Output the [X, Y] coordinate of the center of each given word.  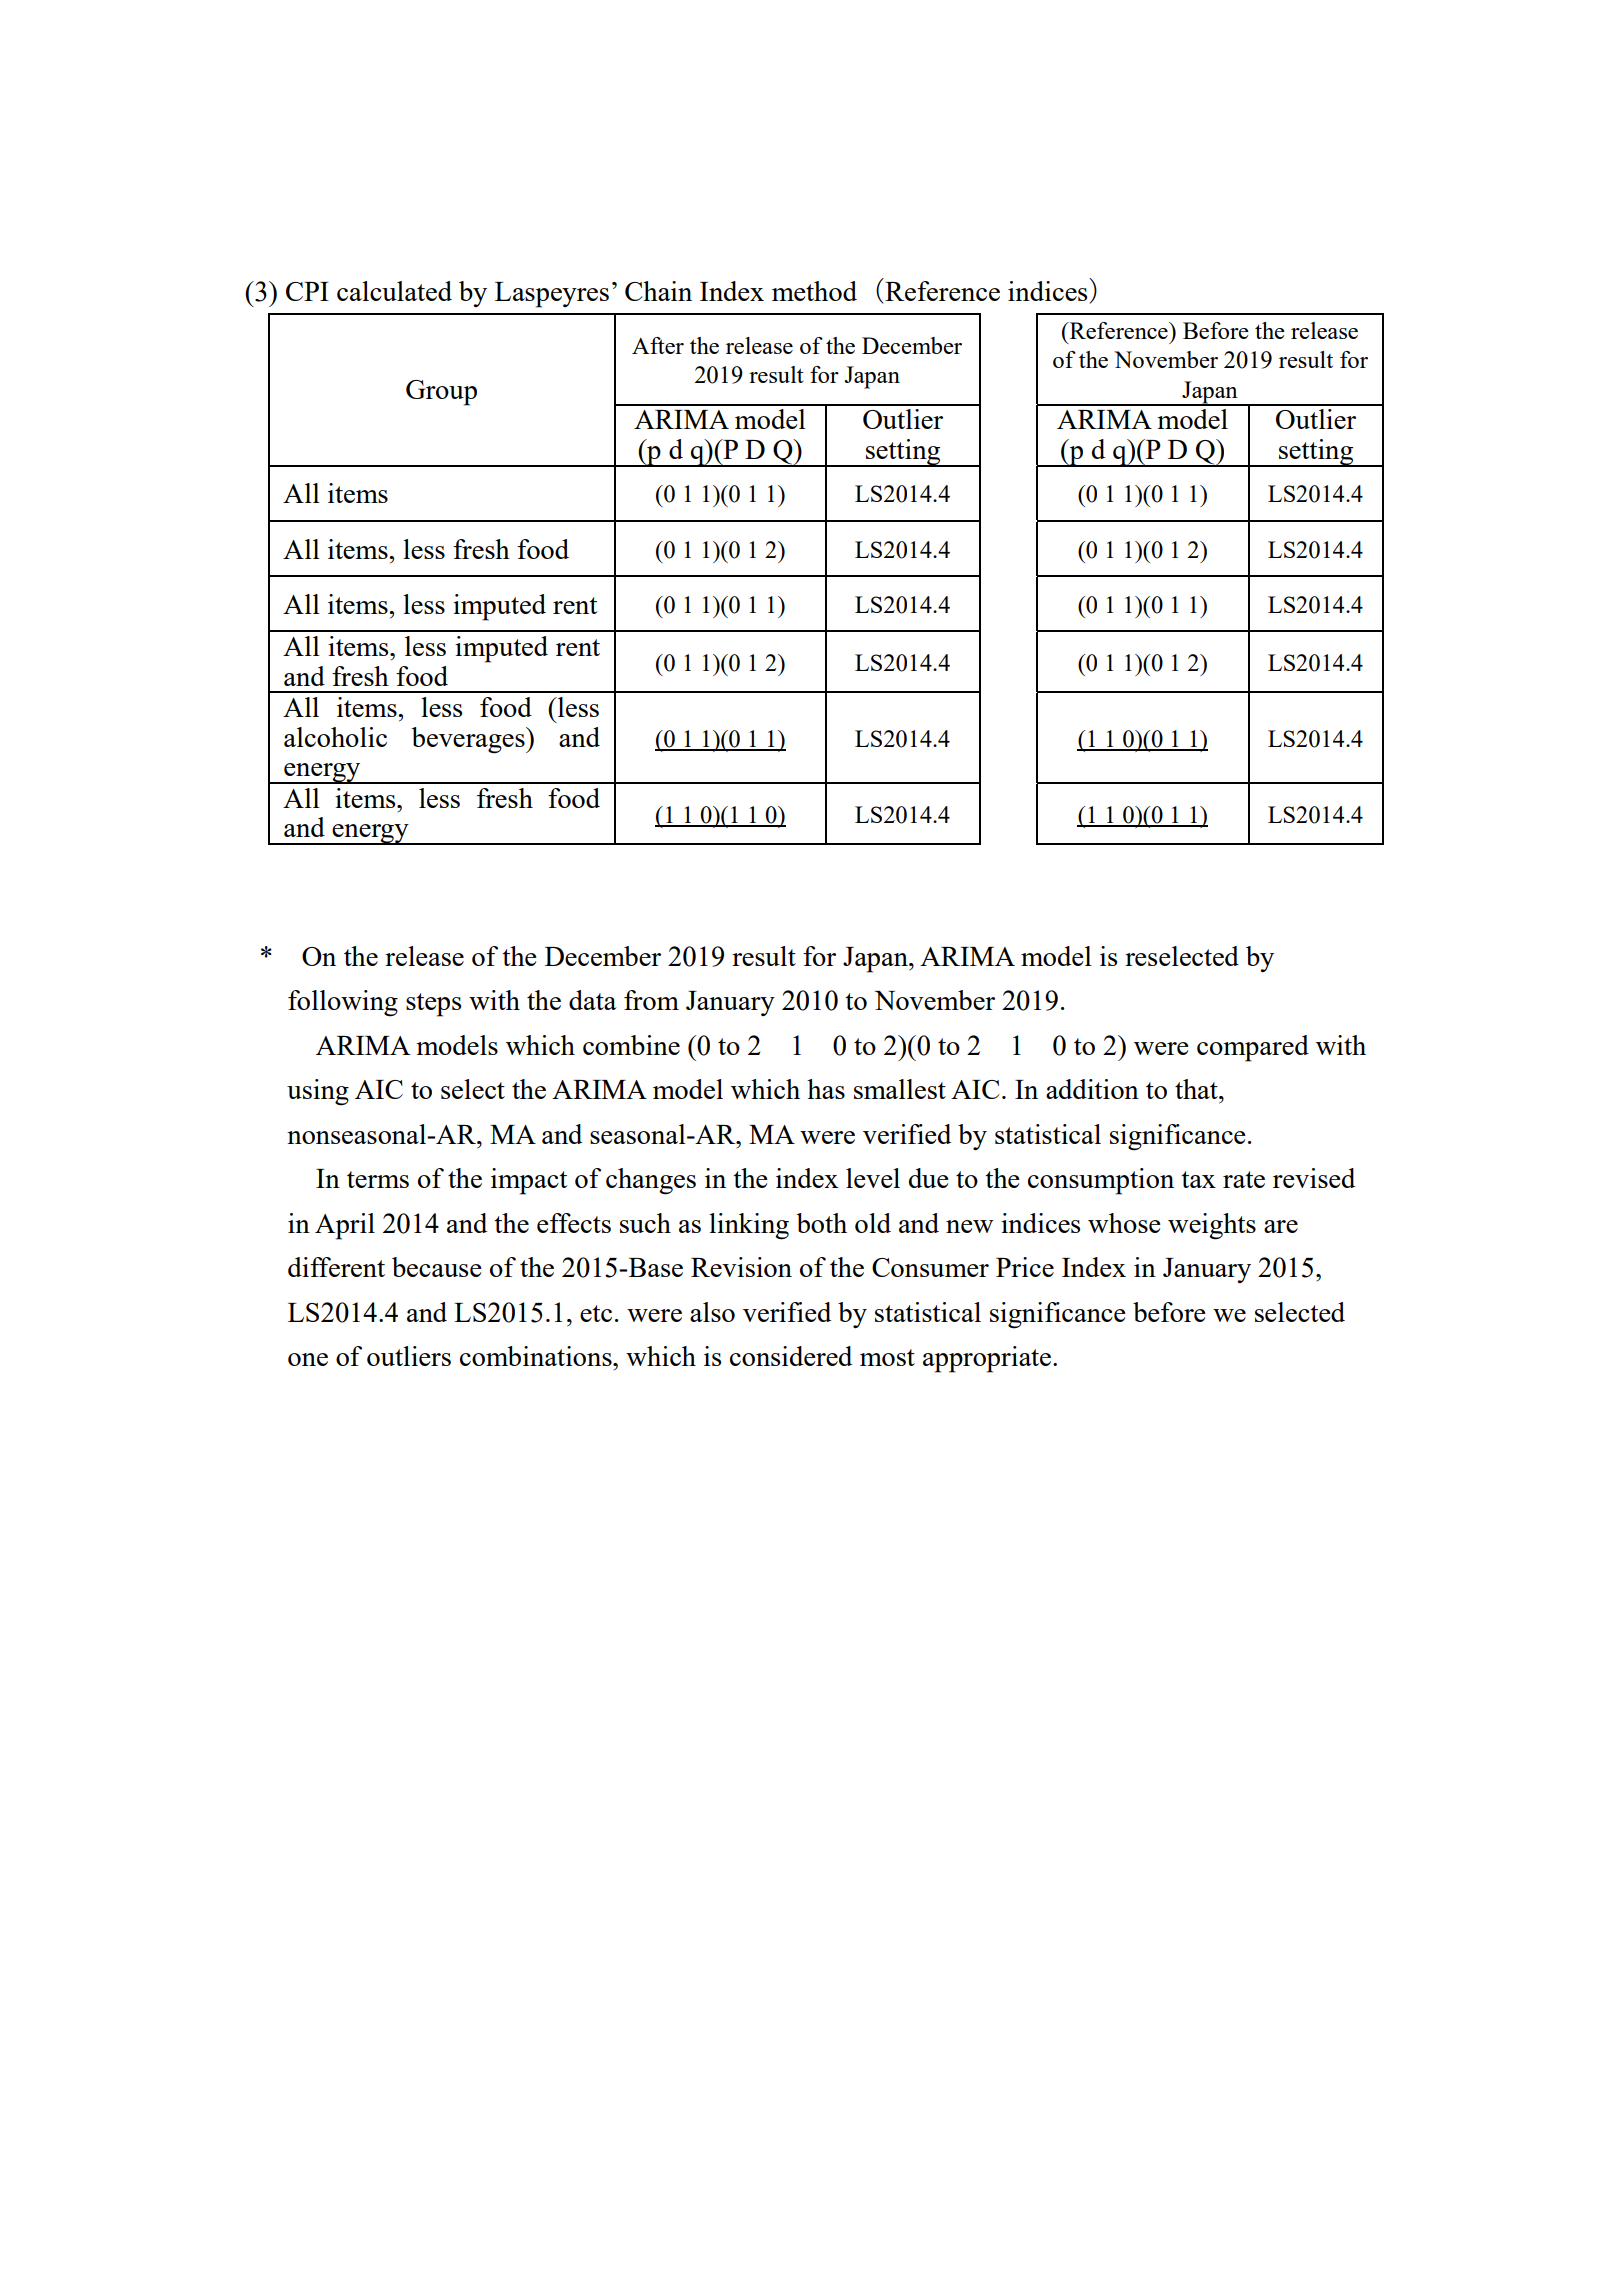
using [318, 1092]
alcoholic [335, 737]
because [437, 1267]
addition [1092, 1089]
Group [441, 393]
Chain [658, 291]
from [651, 1000]
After [658, 345]
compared [1253, 1048]
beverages [469, 740]
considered [791, 1356]
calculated [394, 291]
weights [1212, 1226]
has [826, 1089]
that [1197, 1089]
